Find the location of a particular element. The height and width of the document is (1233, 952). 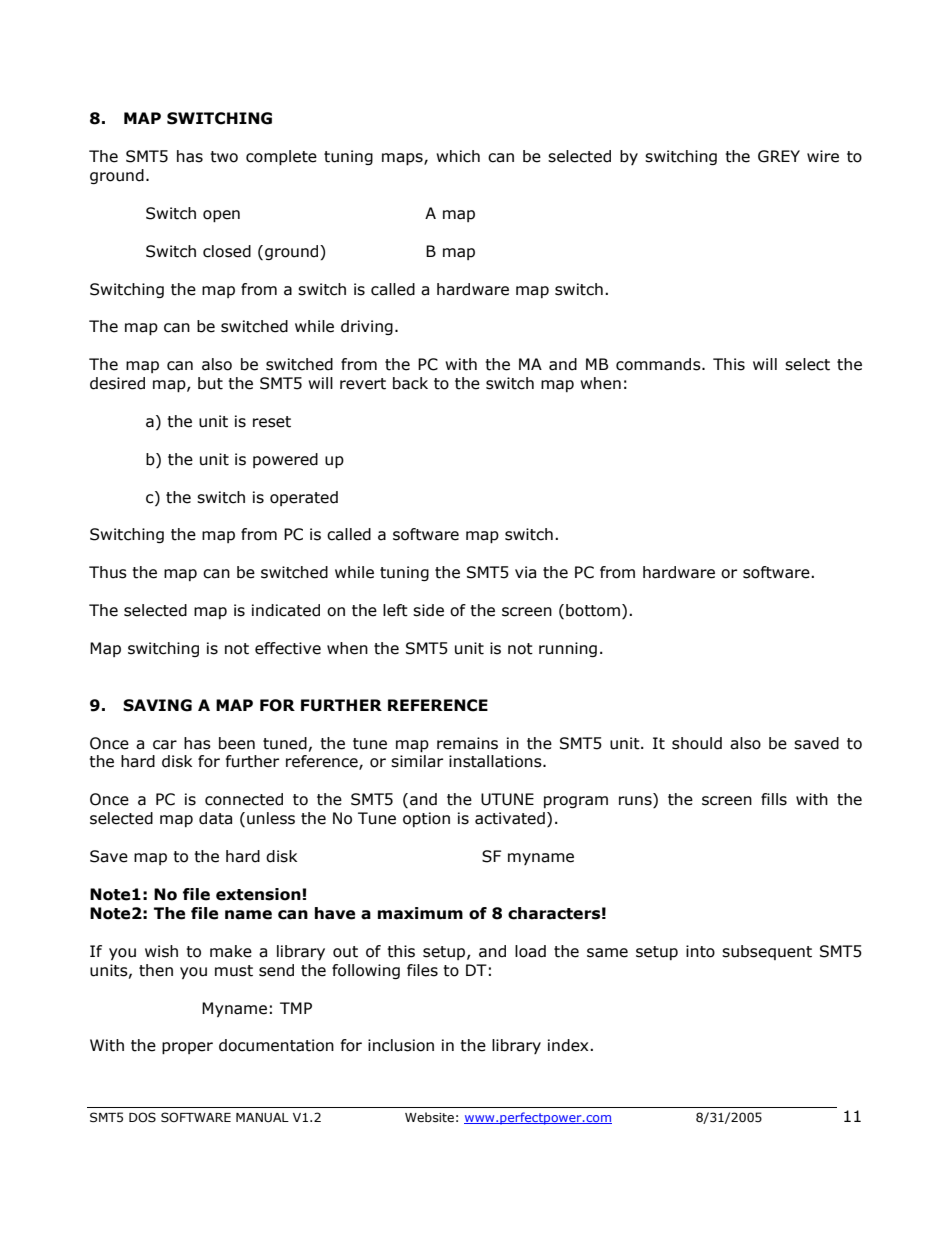

should is located at coordinates (697, 743).
